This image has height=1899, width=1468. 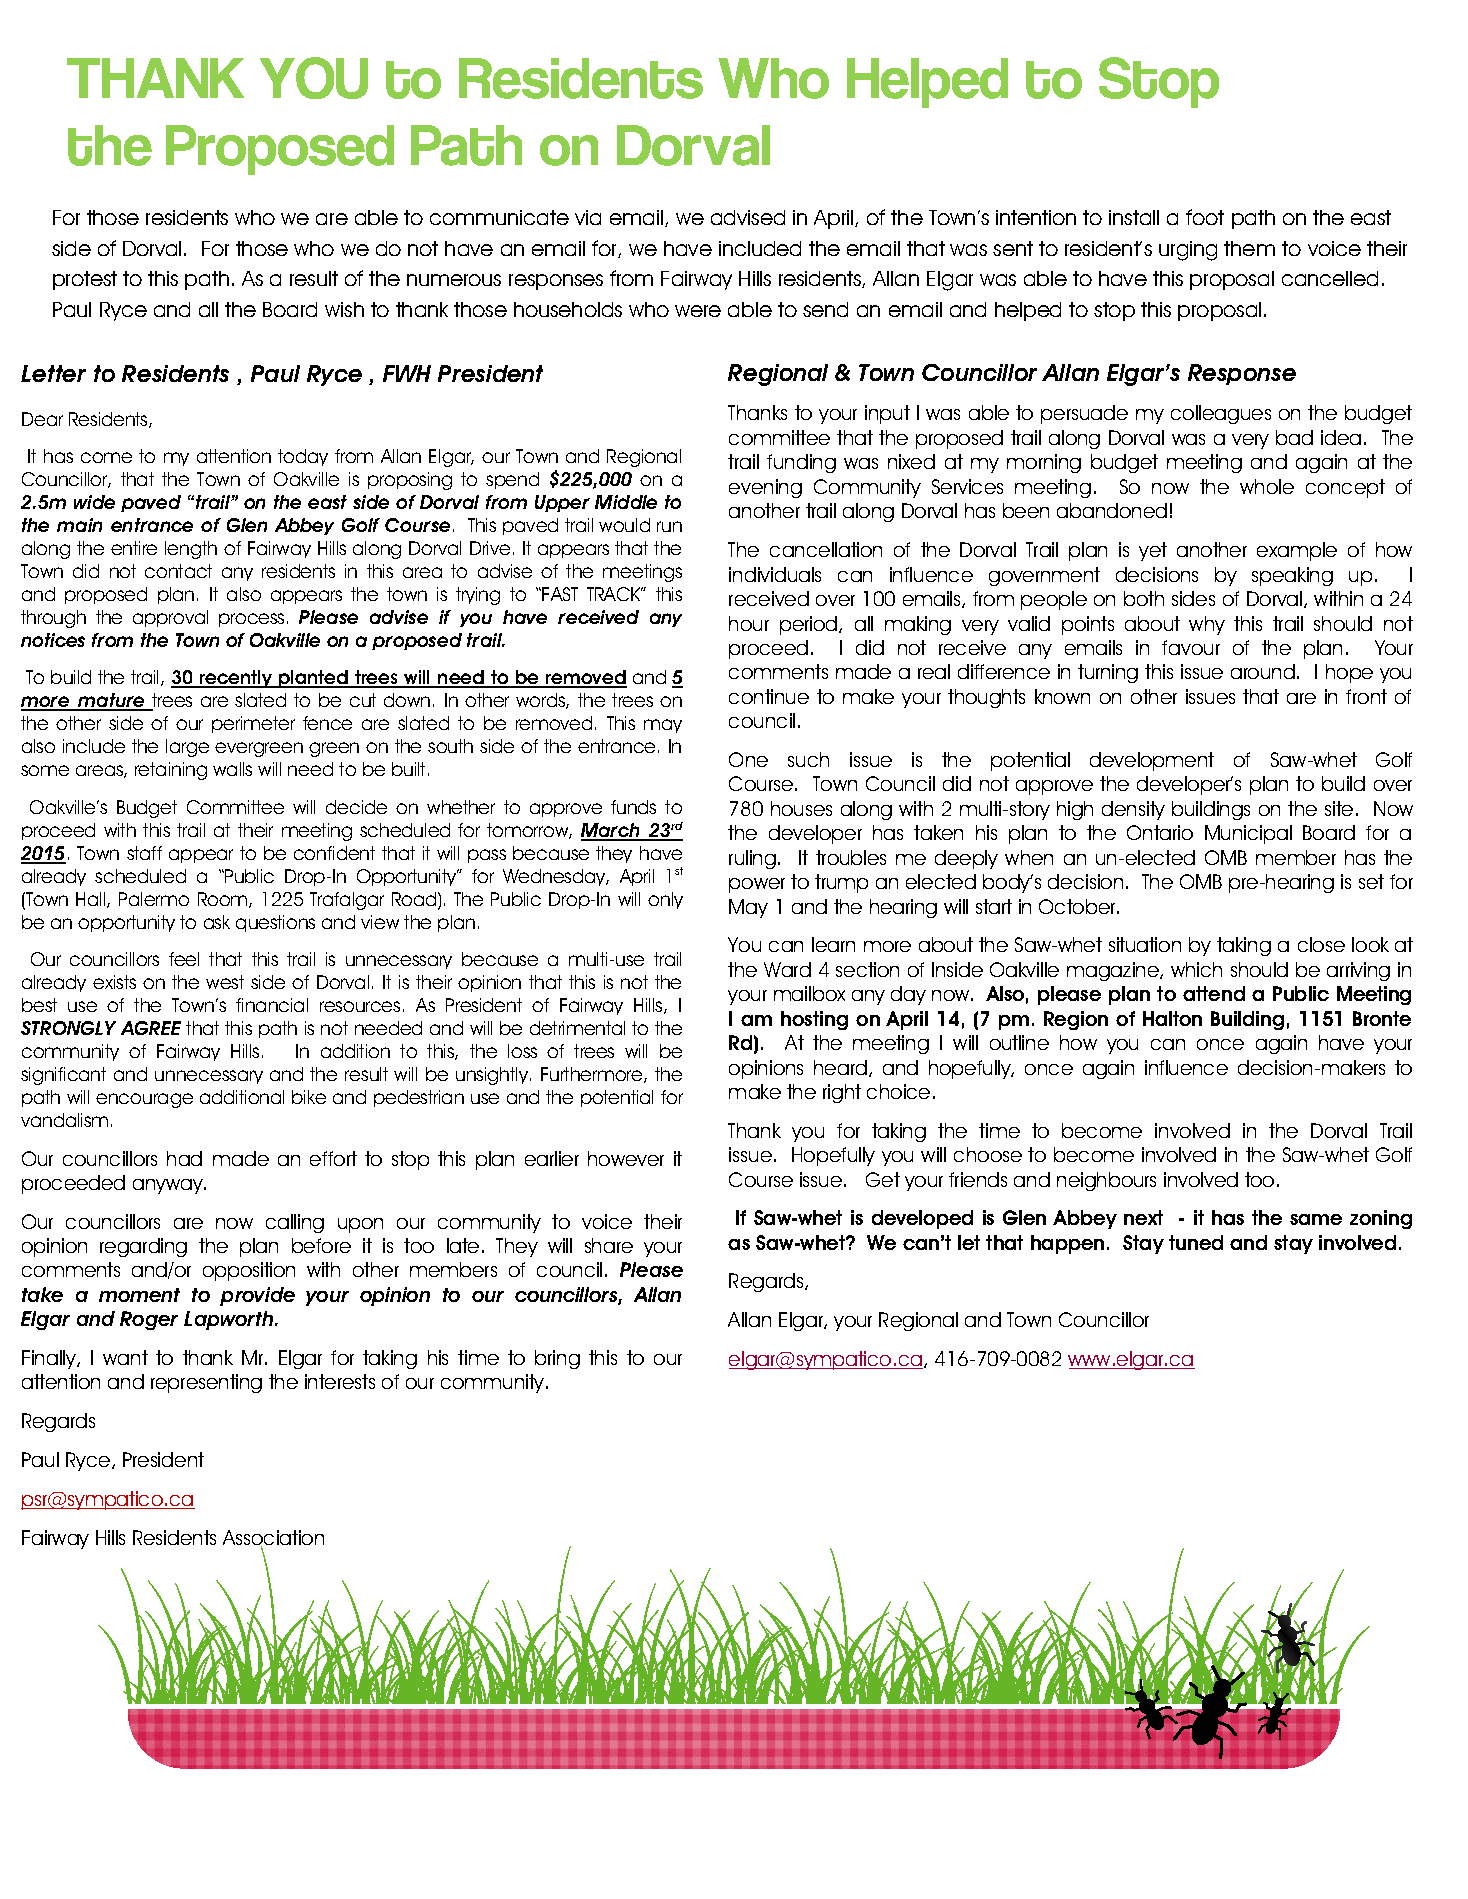 I want to click on Municipal, so click(x=1248, y=834).
